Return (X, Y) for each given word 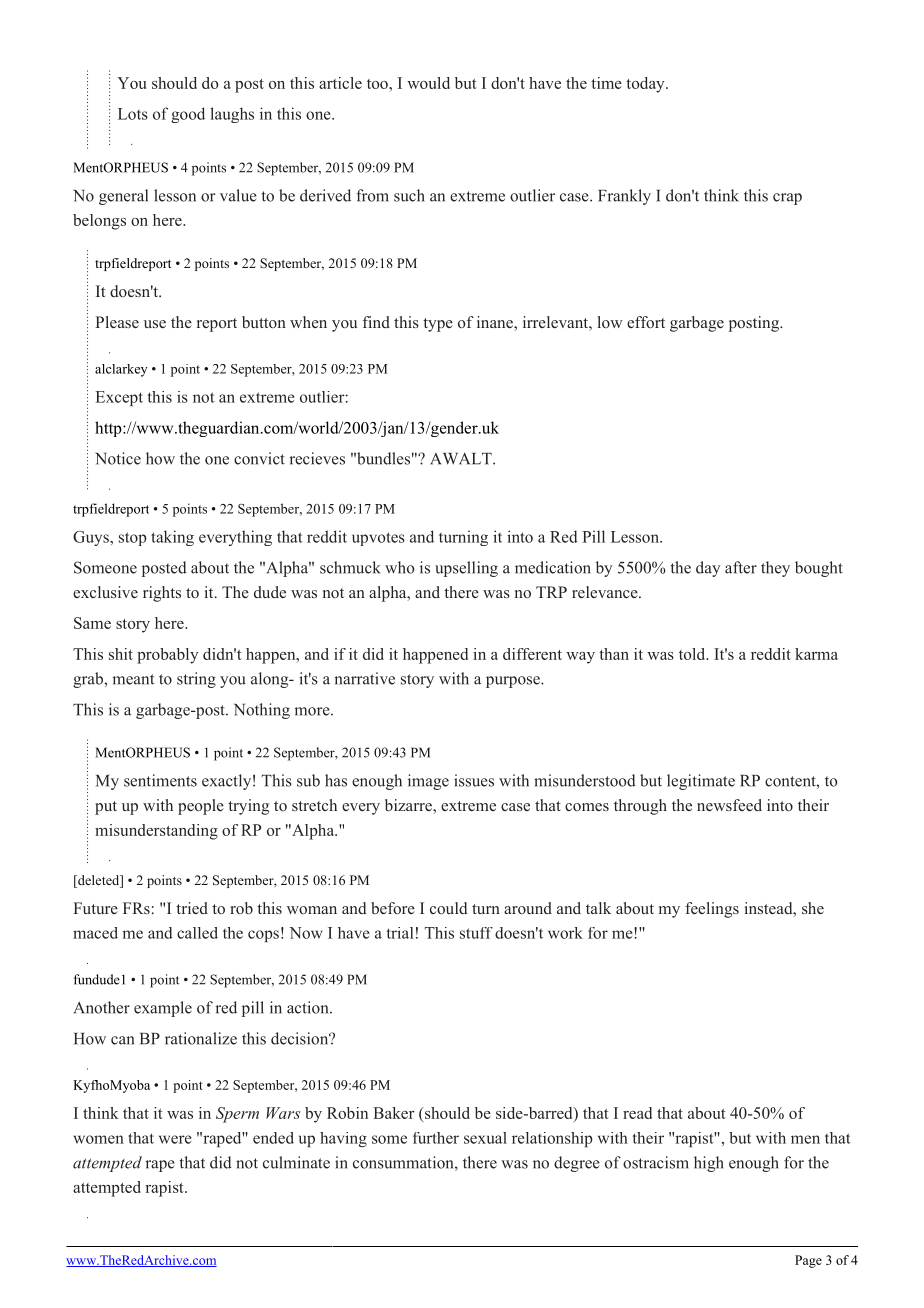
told (693, 654)
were (175, 1139)
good (188, 115)
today (646, 85)
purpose (514, 682)
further (436, 1138)
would (428, 83)
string (196, 680)
